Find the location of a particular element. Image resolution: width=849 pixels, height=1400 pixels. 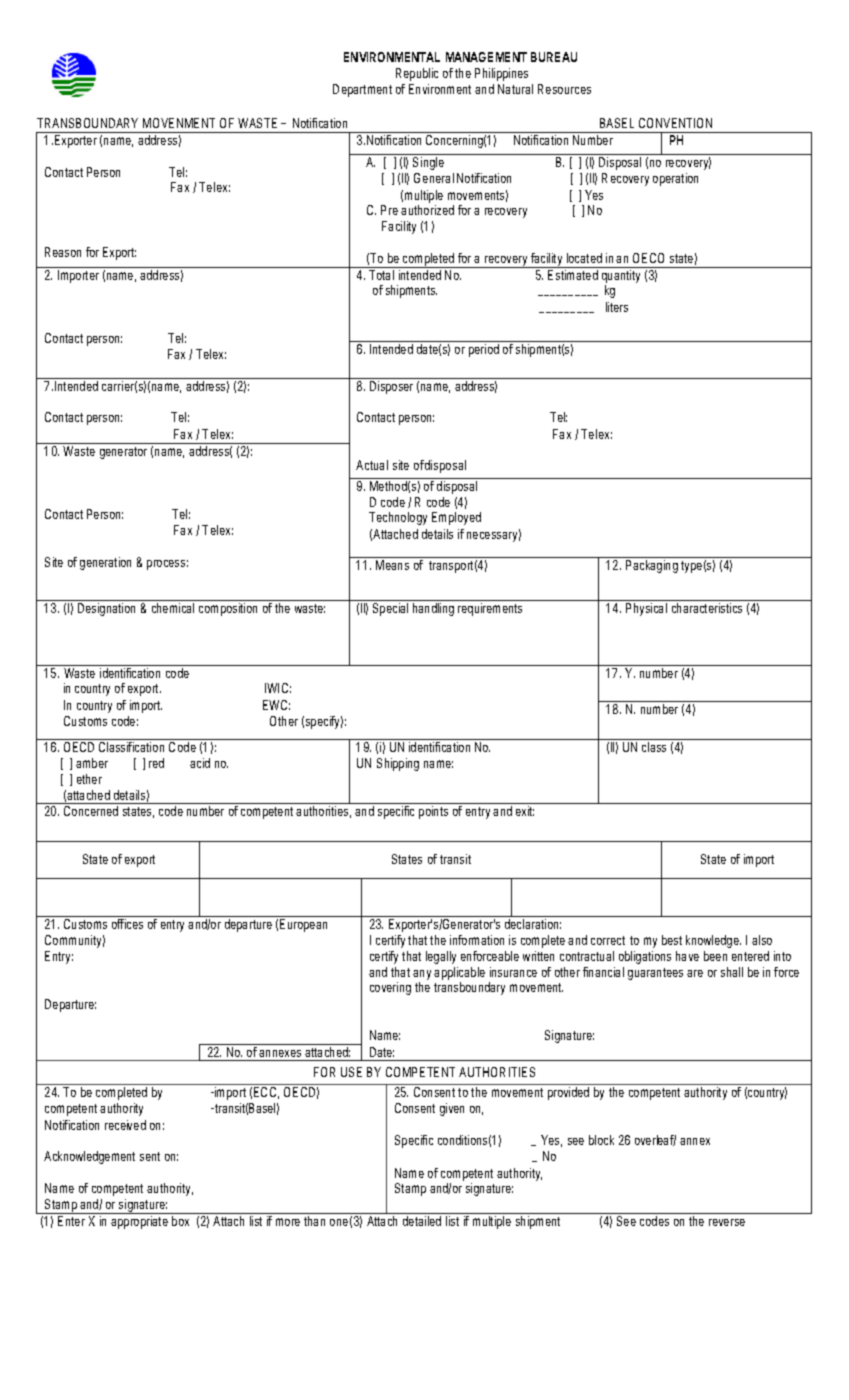

Department is located at coordinates (362, 90).
